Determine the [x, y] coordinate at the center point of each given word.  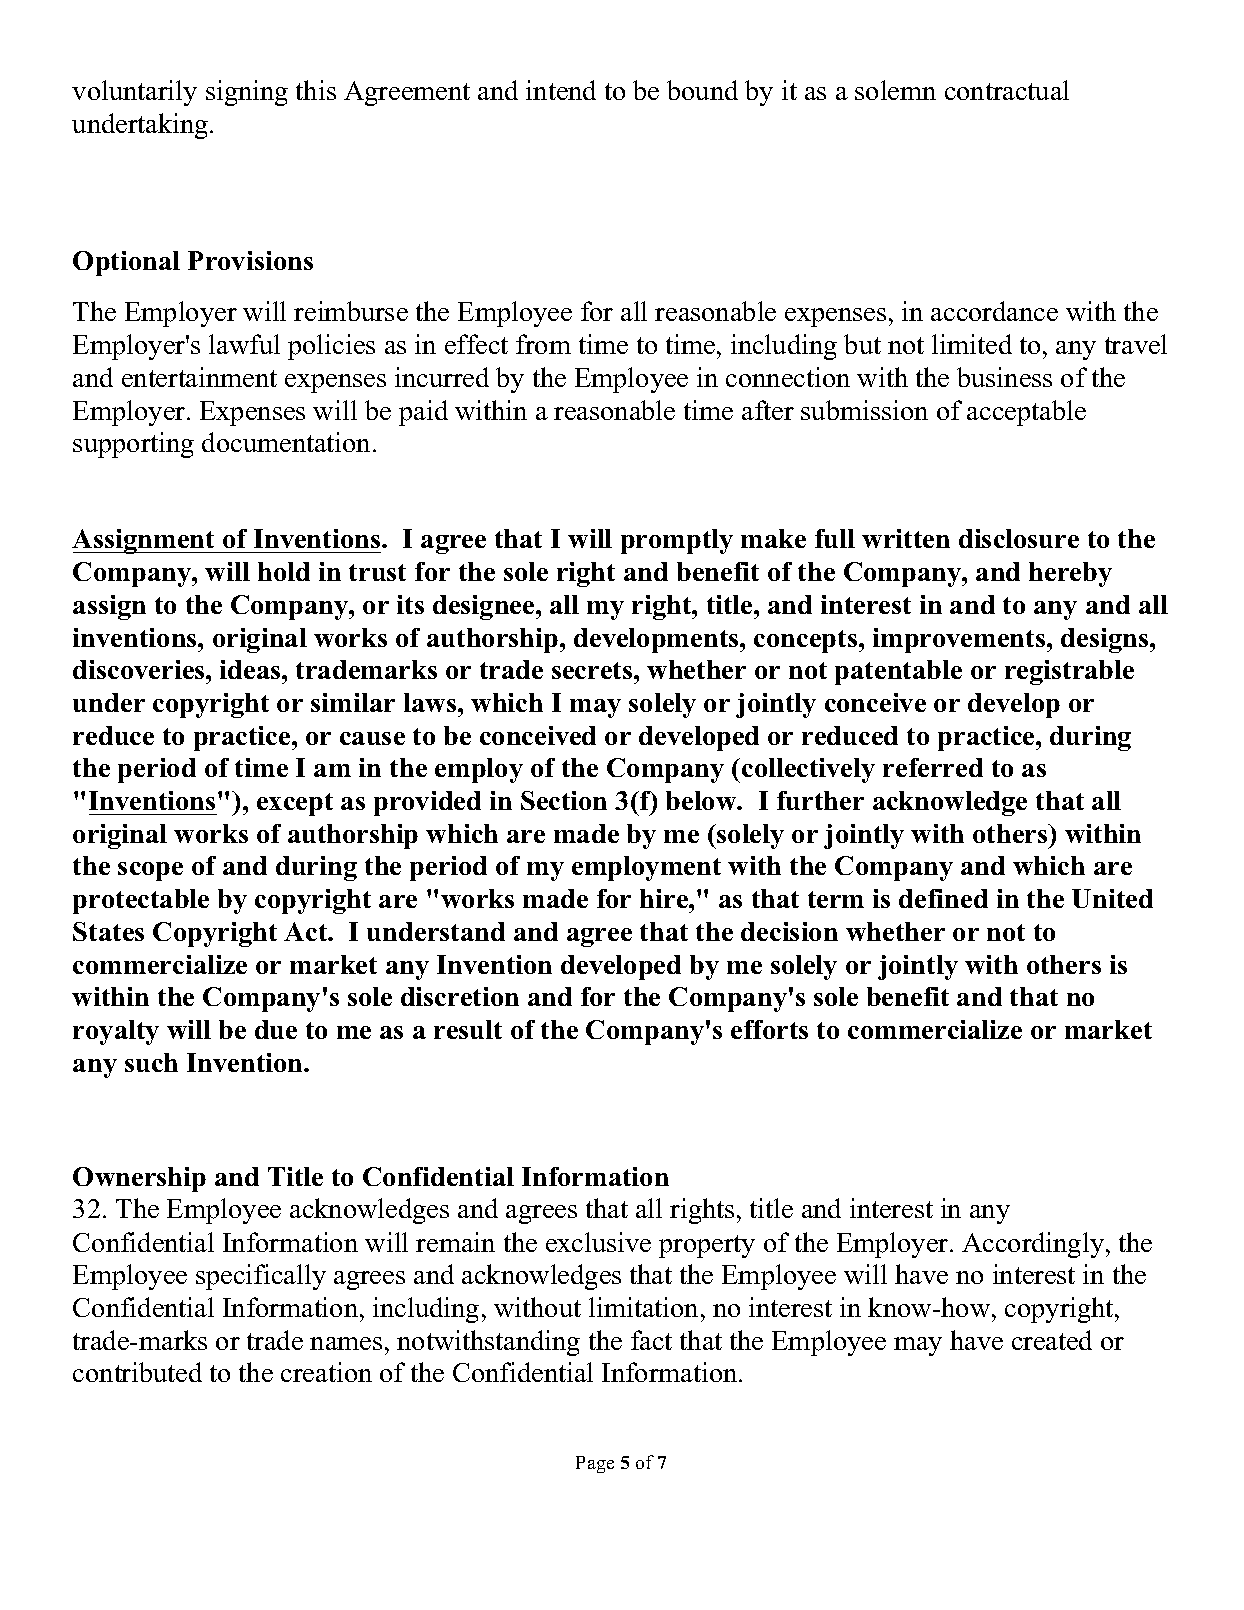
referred [933, 767]
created [1052, 1340]
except [295, 804]
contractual [1007, 90]
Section [564, 800]
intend [561, 90]
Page [595, 1464]
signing [247, 93]
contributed [137, 1372]
